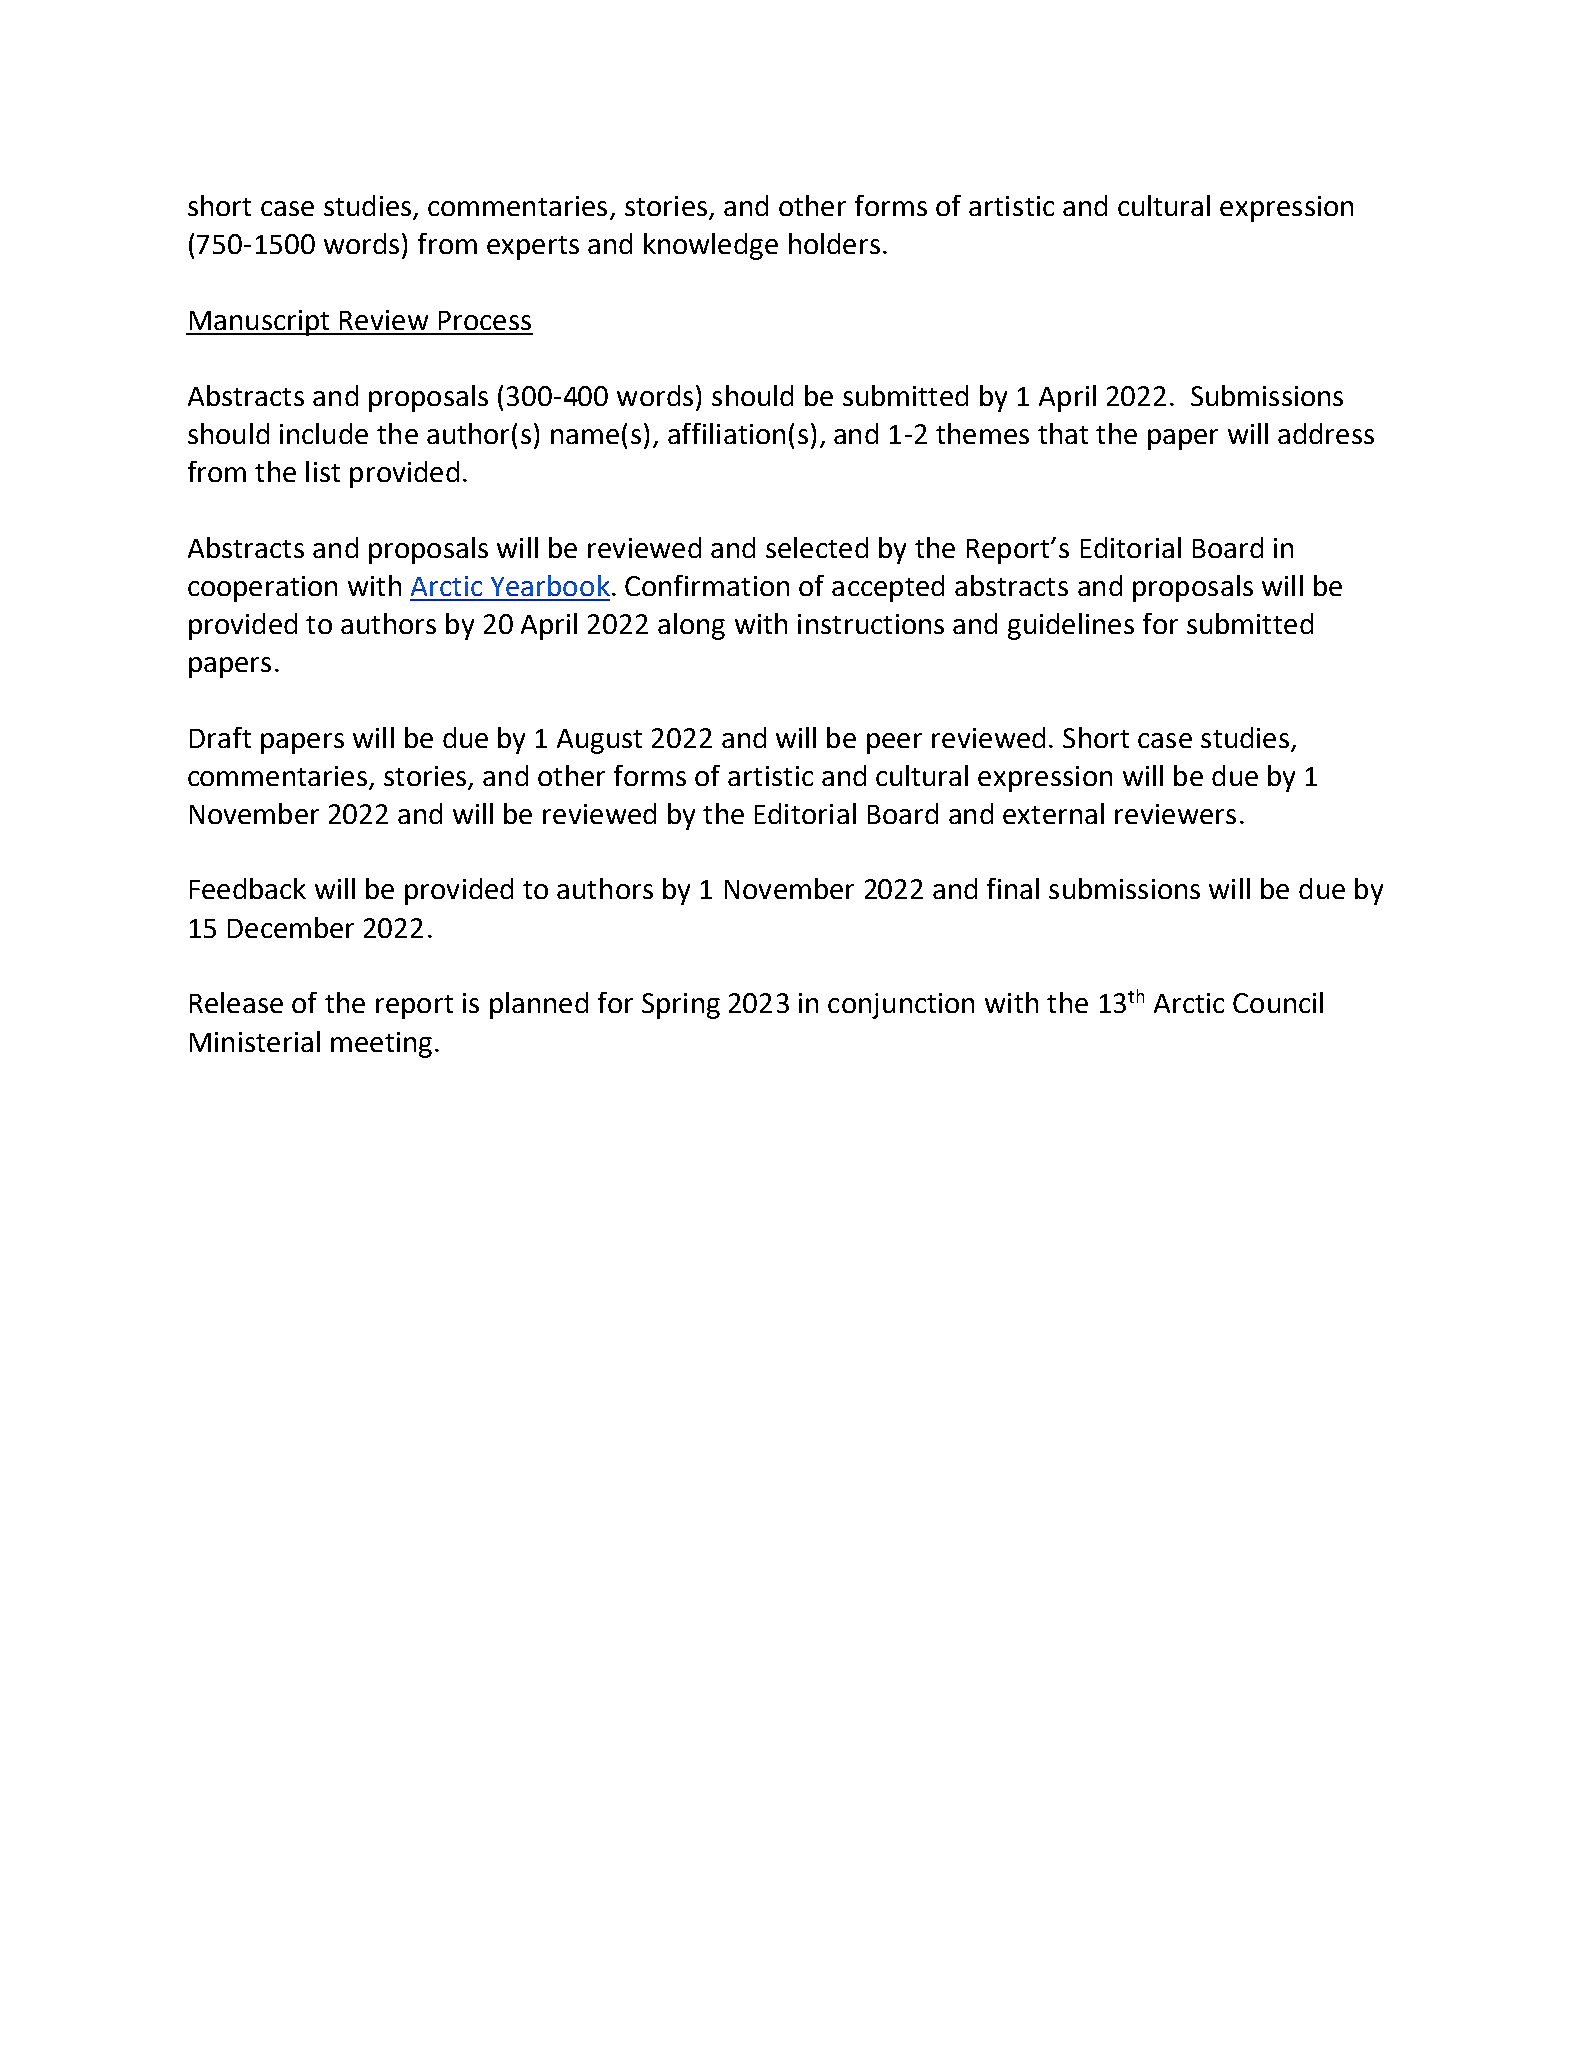  I want to click on meeting, so click(381, 1045).
